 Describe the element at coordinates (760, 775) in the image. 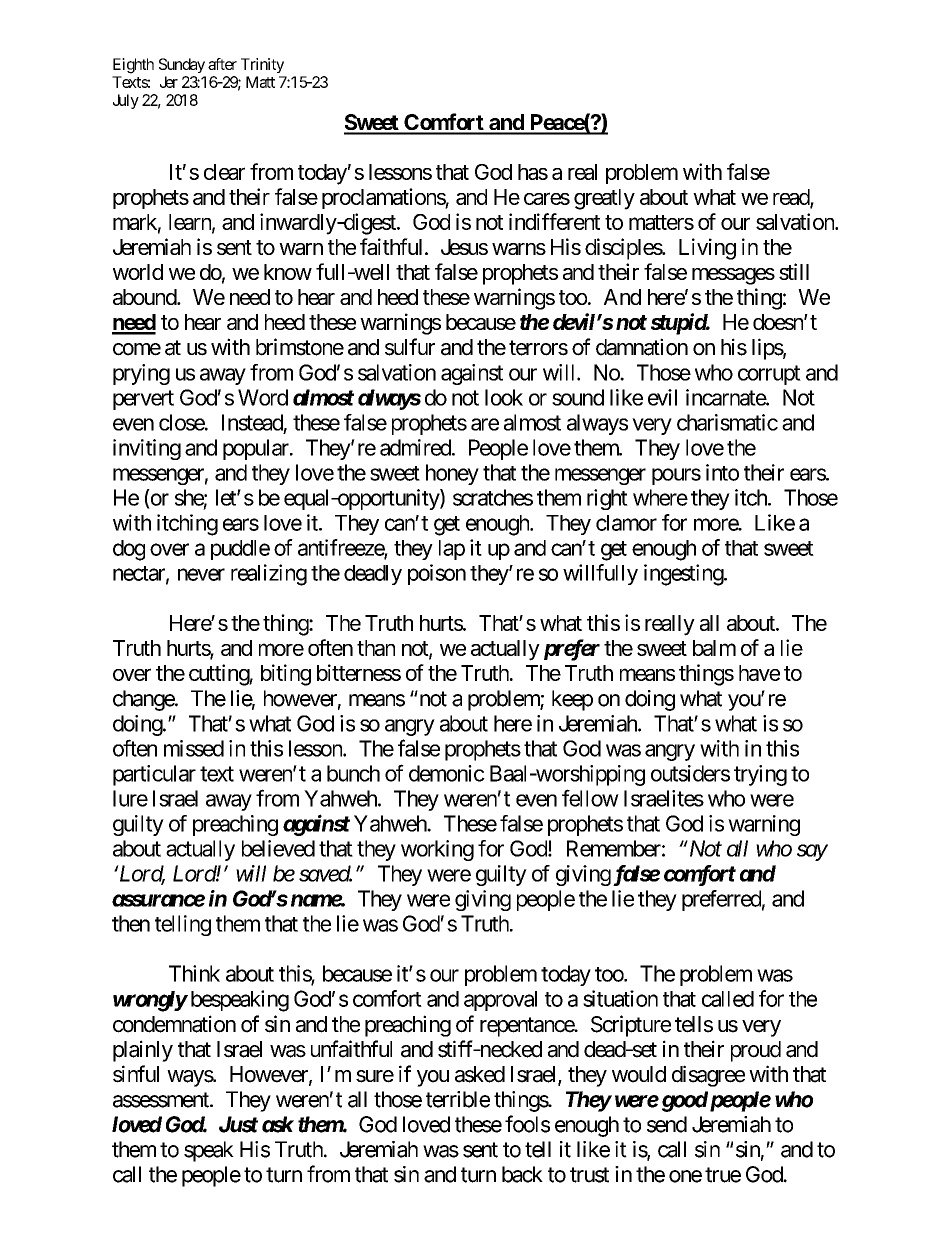

I see `trying` at that location.
